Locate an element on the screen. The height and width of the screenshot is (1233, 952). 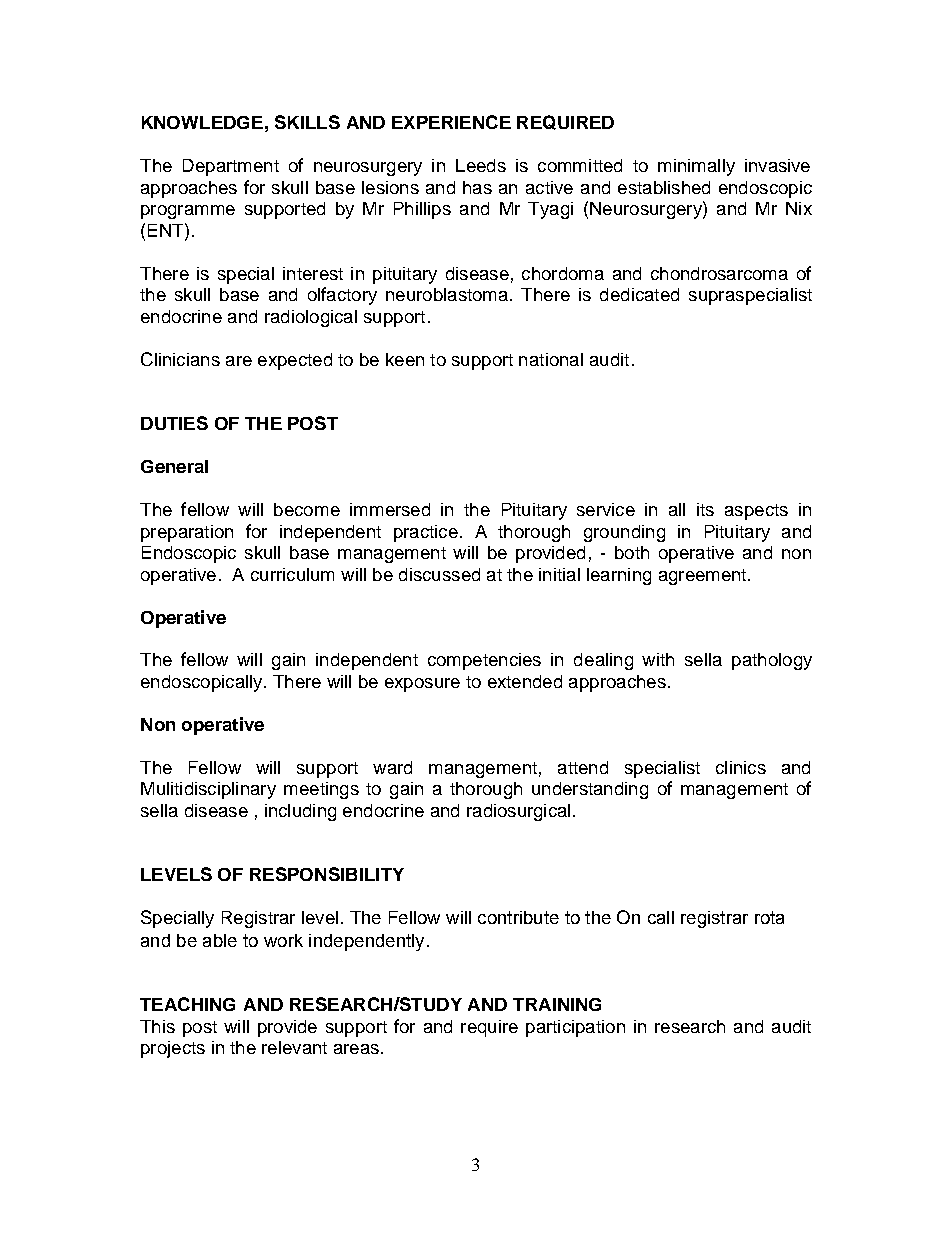
clinics is located at coordinates (741, 767).
